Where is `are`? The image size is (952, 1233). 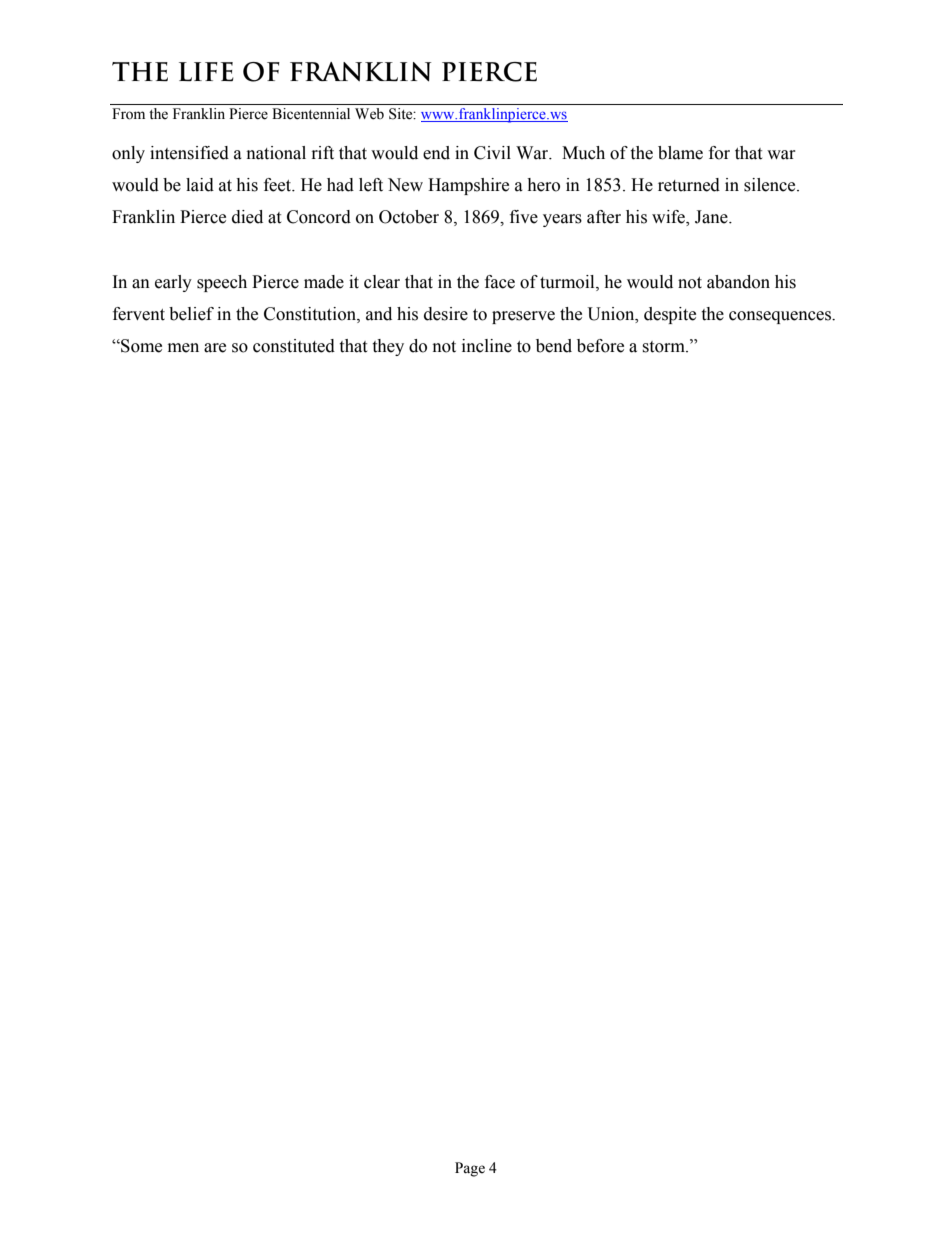 are is located at coordinates (215, 348).
